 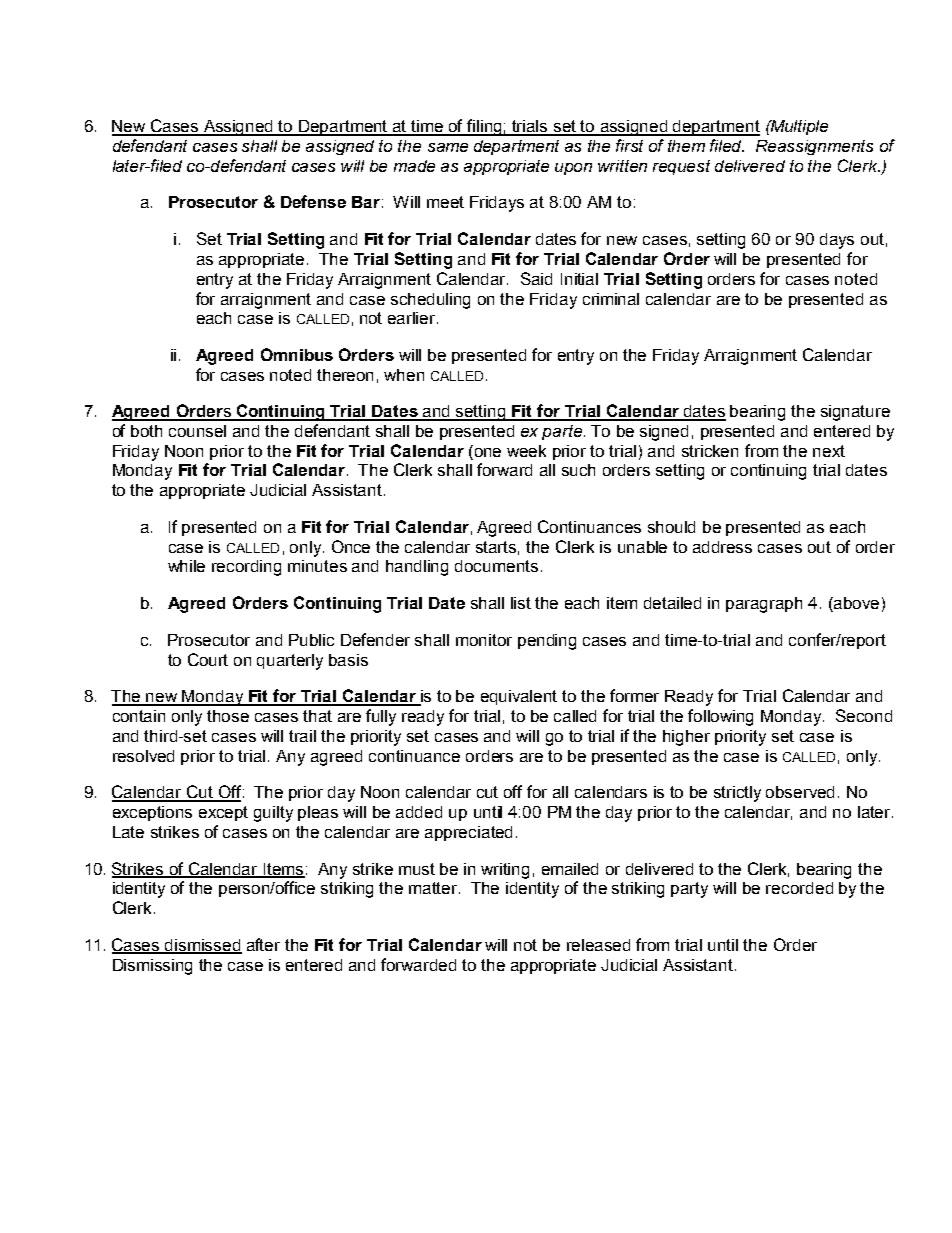 What do you see at coordinates (484, 127) in the screenshot?
I see `filing` at bounding box center [484, 127].
